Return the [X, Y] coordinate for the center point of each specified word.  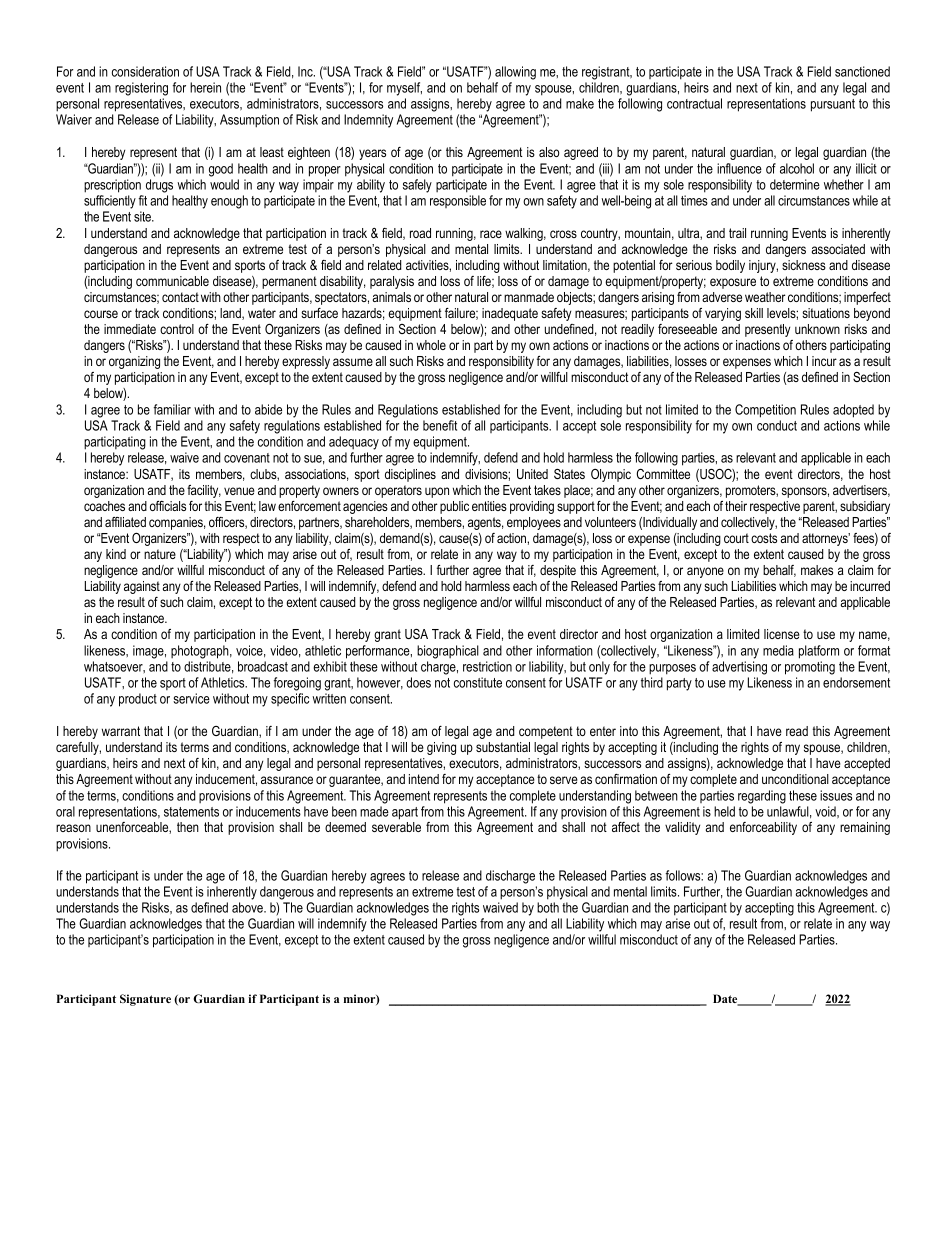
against [142, 587]
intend [424, 779]
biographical [448, 652]
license [782, 634]
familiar [172, 409]
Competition [765, 411]
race [491, 234]
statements [191, 812]
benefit [440, 425]
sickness [804, 265]
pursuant [833, 105]
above [248, 907]
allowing [515, 73]
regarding [762, 797]
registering [141, 89]
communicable [172, 281]
